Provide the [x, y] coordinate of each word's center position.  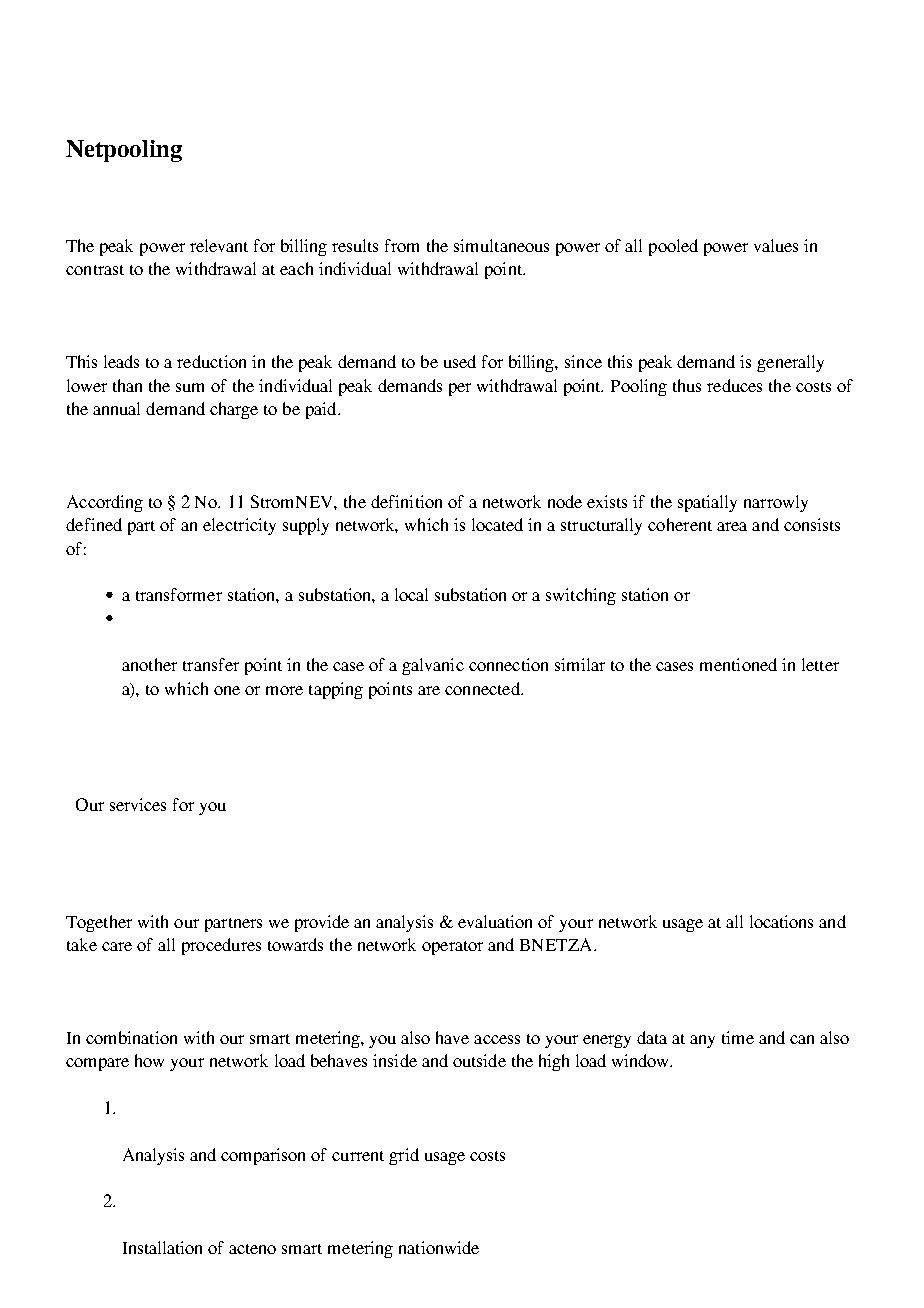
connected [483, 688]
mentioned [738, 664]
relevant [219, 245]
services [138, 804]
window [642, 1060]
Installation [162, 1247]
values [776, 245]
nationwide [439, 1247]
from [402, 245]
